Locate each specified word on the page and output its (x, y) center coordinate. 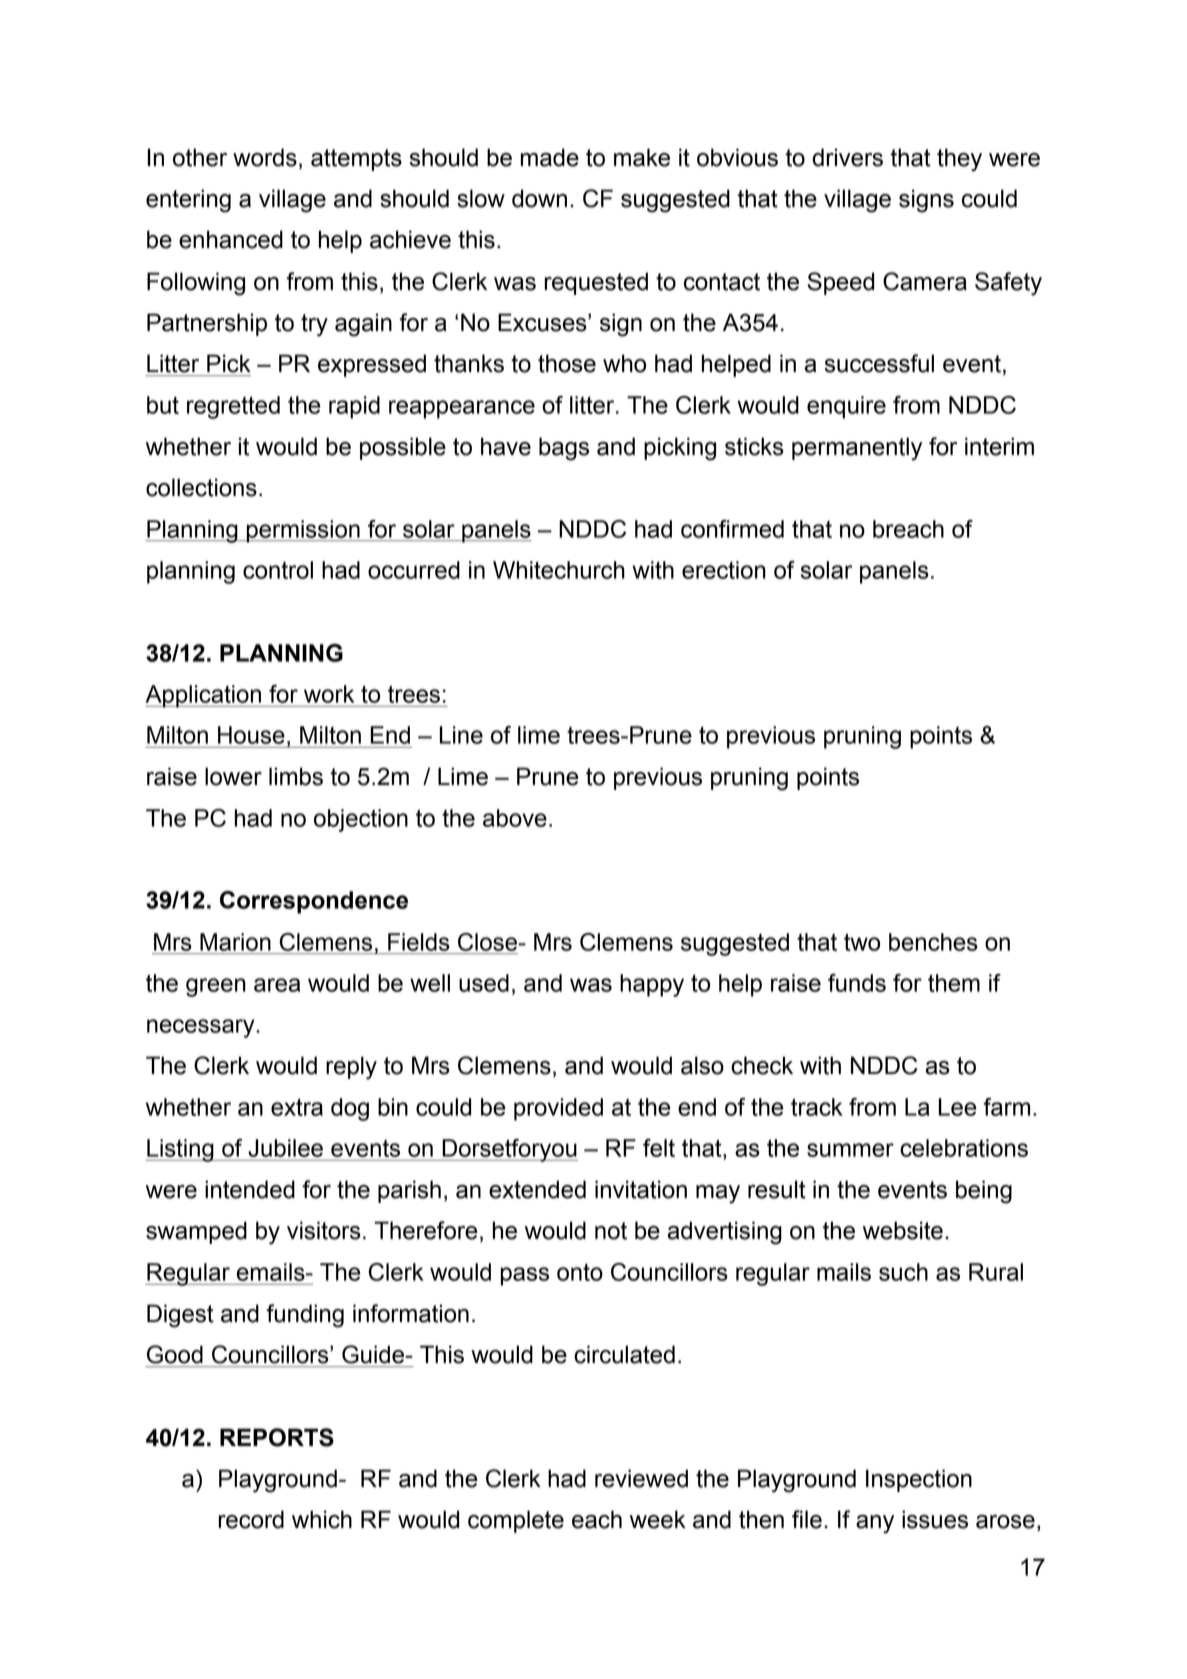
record (251, 1519)
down (539, 198)
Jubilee (285, 1148)
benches (933, 942)
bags (564, 449)
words (265, 157)
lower (233, 776)
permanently (857, 449)
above (515, 818)
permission (303, 531)
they (959, 160)
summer (850, 1150)
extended (537, 1189)
